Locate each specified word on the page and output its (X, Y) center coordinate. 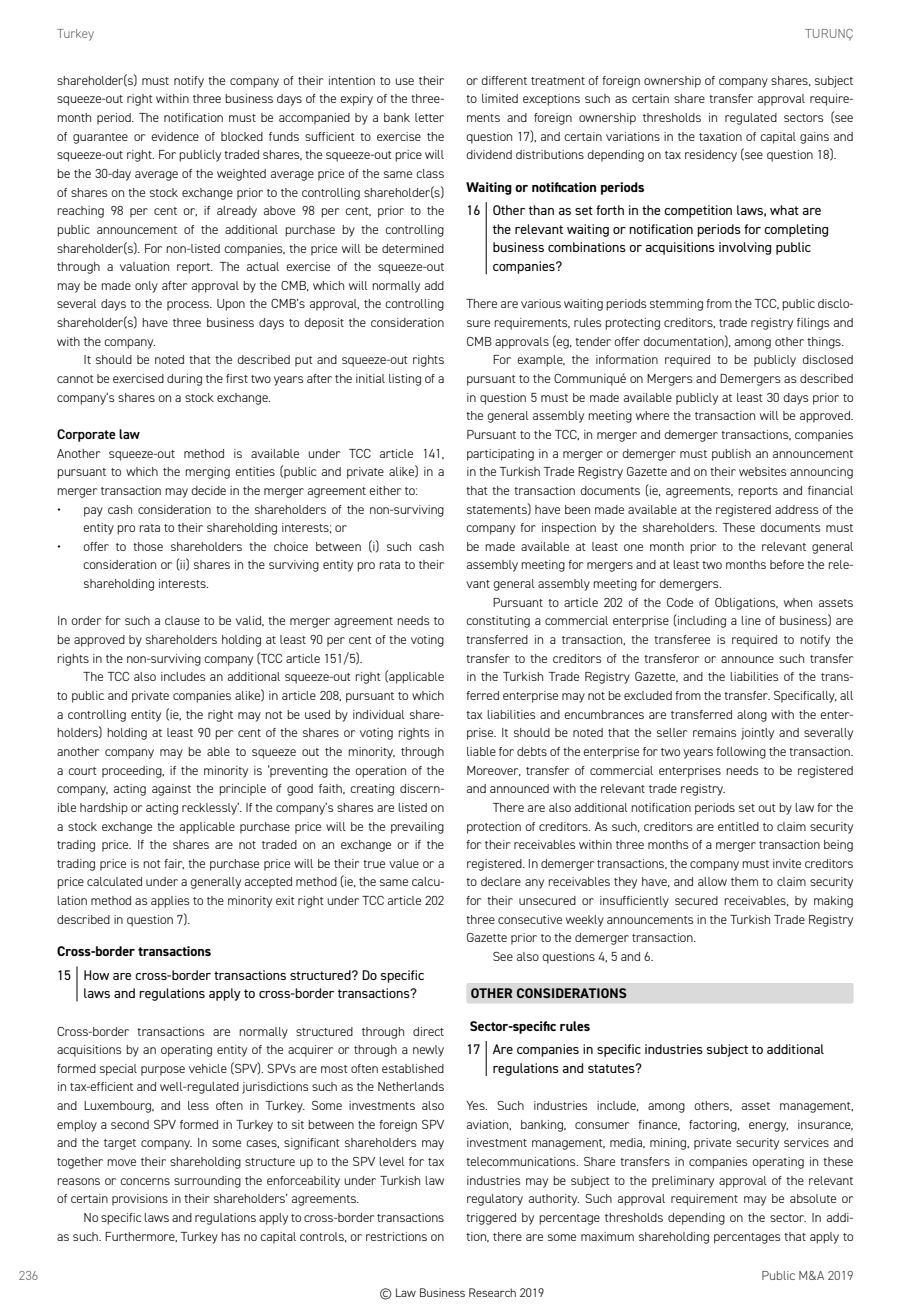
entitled (738, 826)
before (787, 564)
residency (711, 156)
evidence (175, 136)
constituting (498, 622)
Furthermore (141, 1237)
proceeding (133, 772)
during (184, 380)
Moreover (494, 771)
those (148, 546)
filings (813, 324)
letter (429, 117)
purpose (163, 1071)
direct (428, 1031)
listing (405, 380)
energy (768, 1127)
